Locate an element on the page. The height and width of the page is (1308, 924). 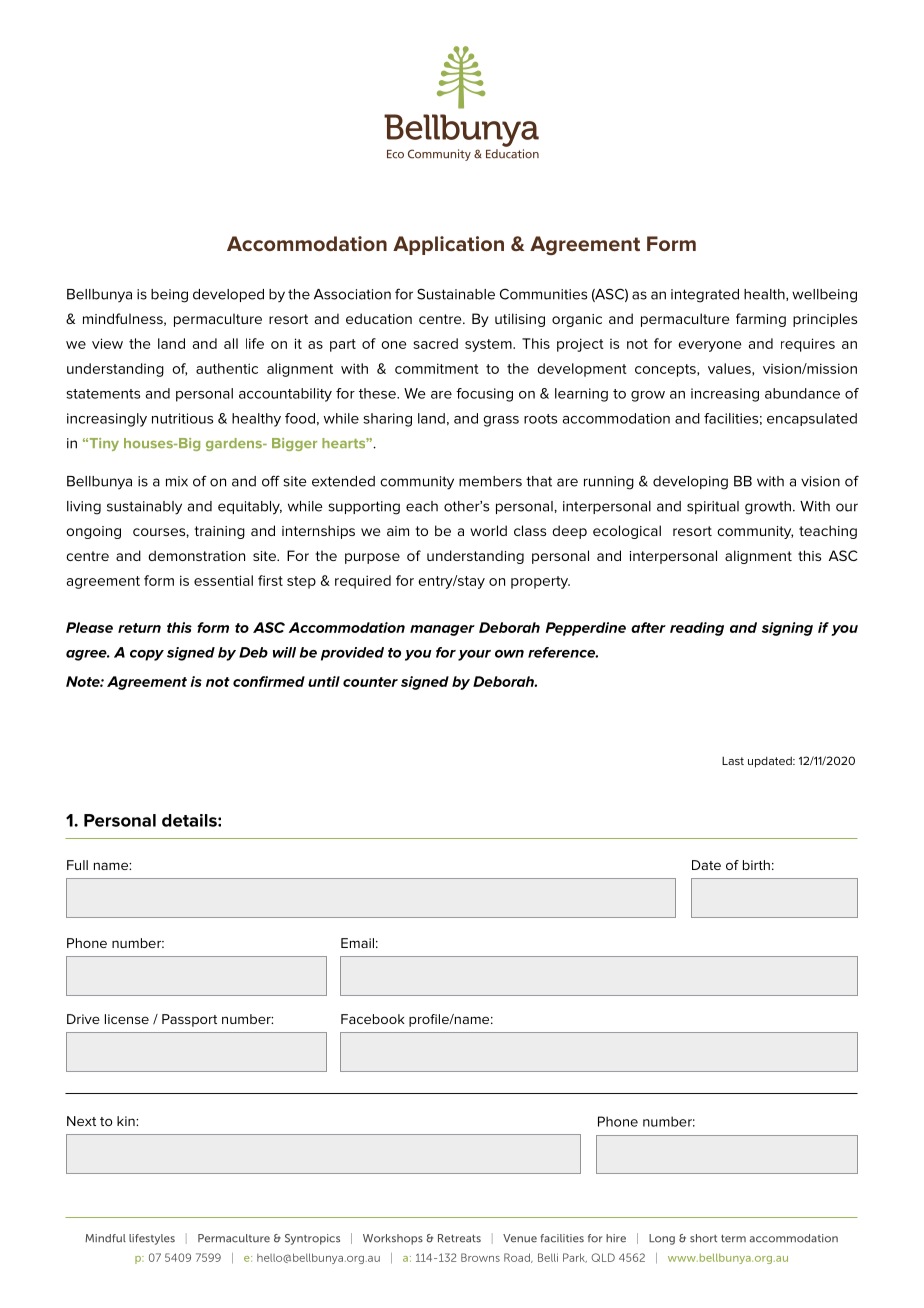
birth is located at coordinates (756, 865).
